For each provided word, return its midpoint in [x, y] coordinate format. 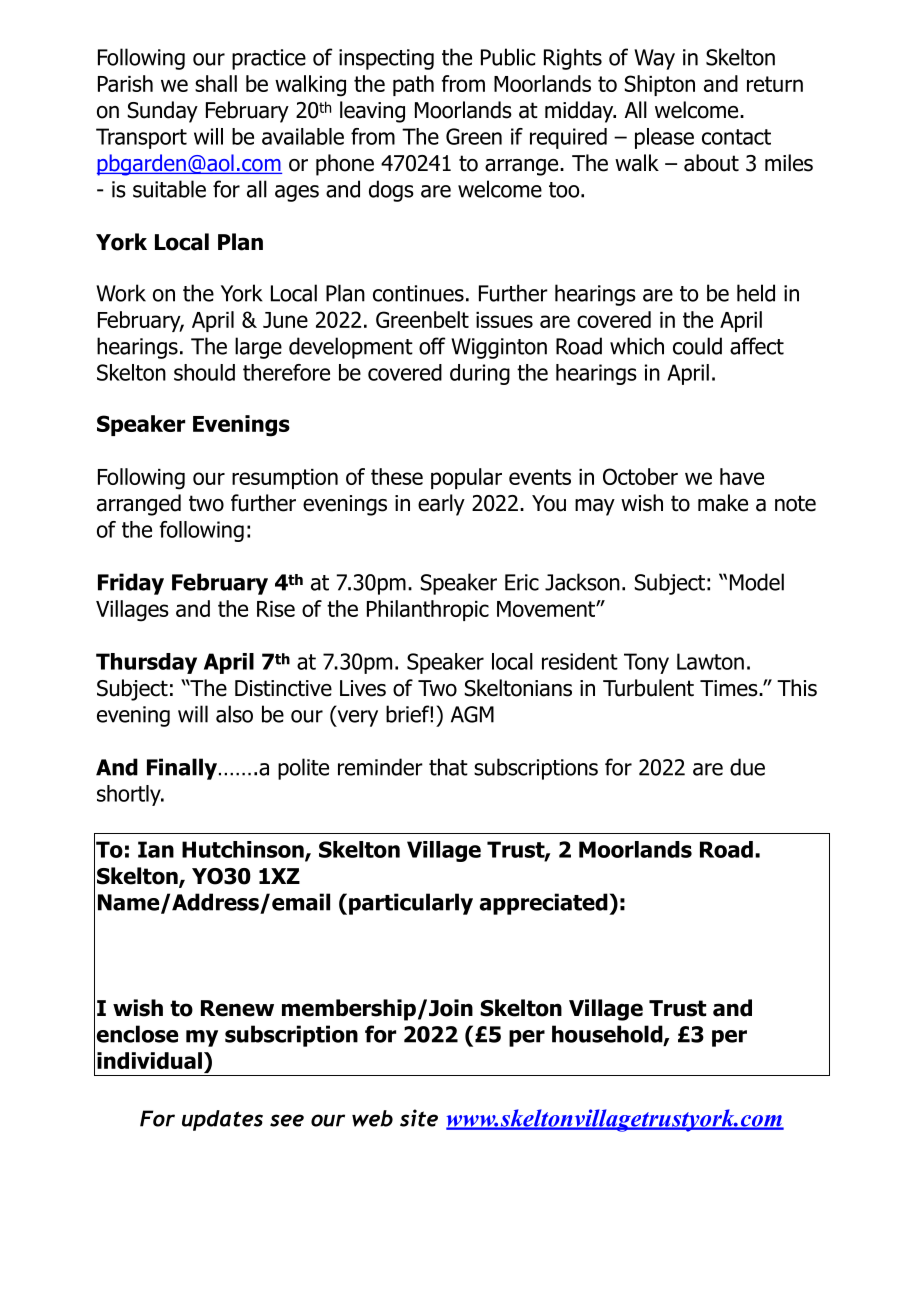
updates [222, 1120]
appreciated [545, 904]
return [775, 84]
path [413, 85]
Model [757, 582]
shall [216, 83]
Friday [131, 584]
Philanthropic [428, 610]
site [419, 1118]
